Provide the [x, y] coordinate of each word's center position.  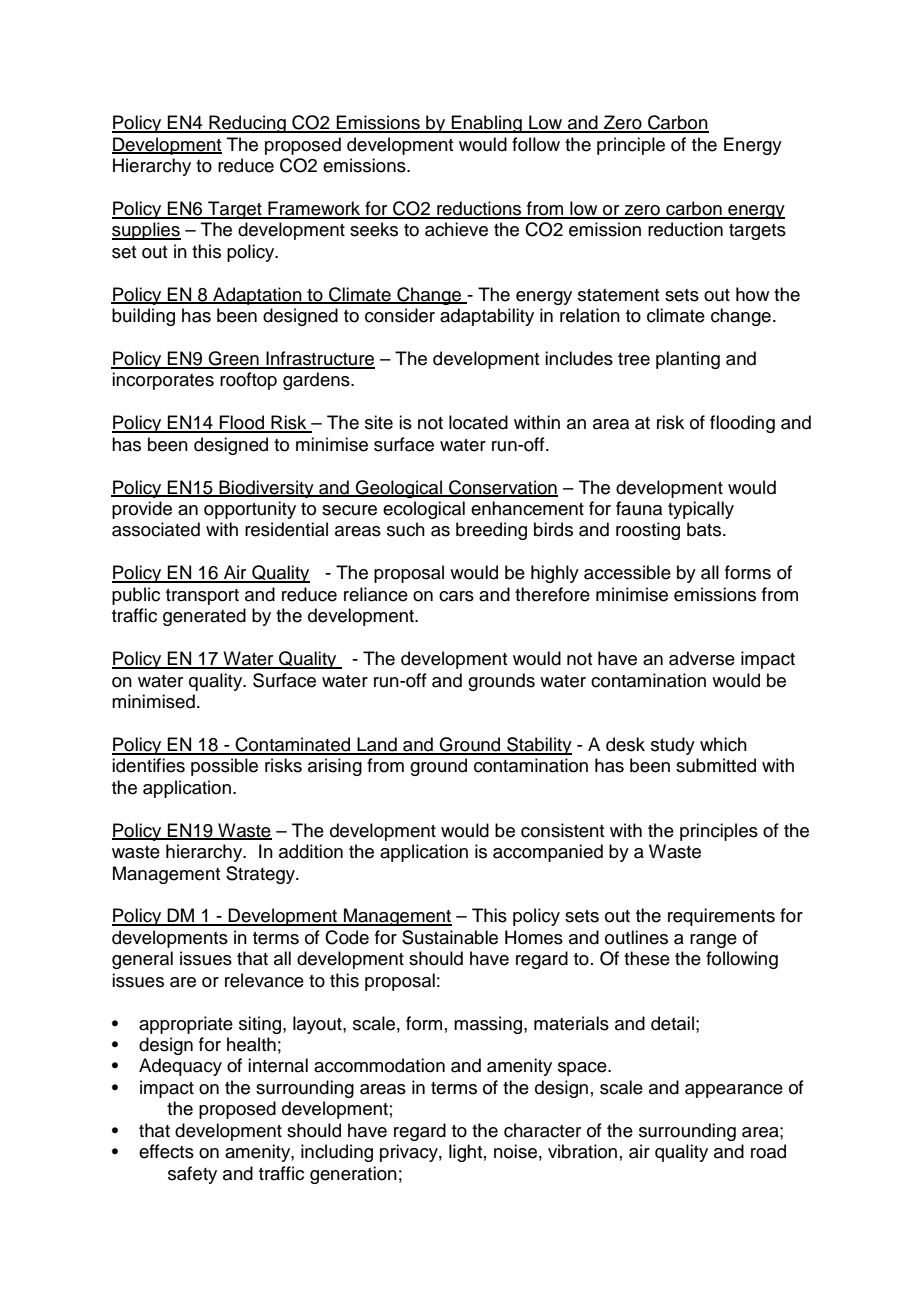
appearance [734, 1091]
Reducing [247, 124]
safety [192, 1175]
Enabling [487, 124]
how [752, 294]
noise [515, 1151]
